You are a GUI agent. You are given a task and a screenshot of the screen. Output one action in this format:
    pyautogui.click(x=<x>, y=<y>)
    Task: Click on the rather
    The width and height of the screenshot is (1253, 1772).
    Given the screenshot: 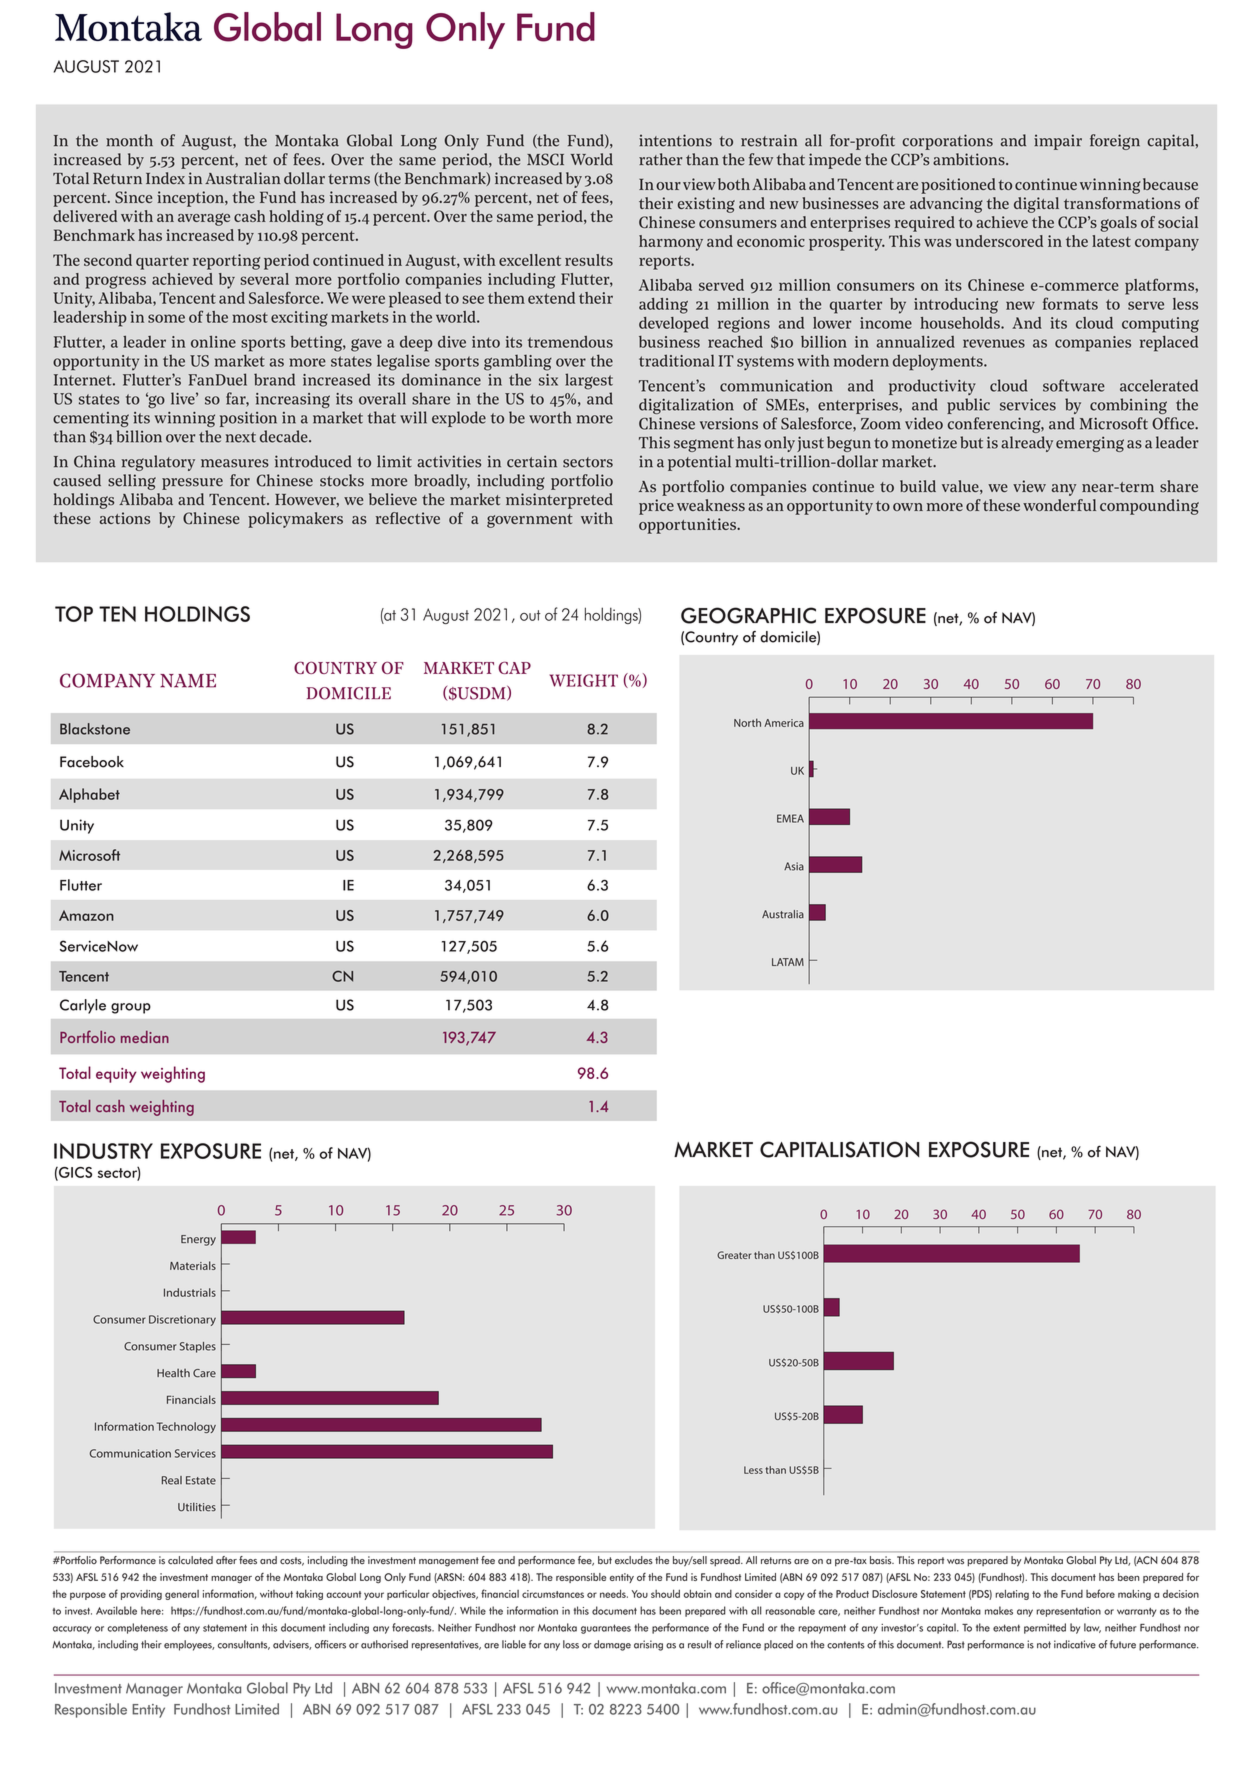 What is the action you would take?
    pyautogui.click(x=660, y=159)
